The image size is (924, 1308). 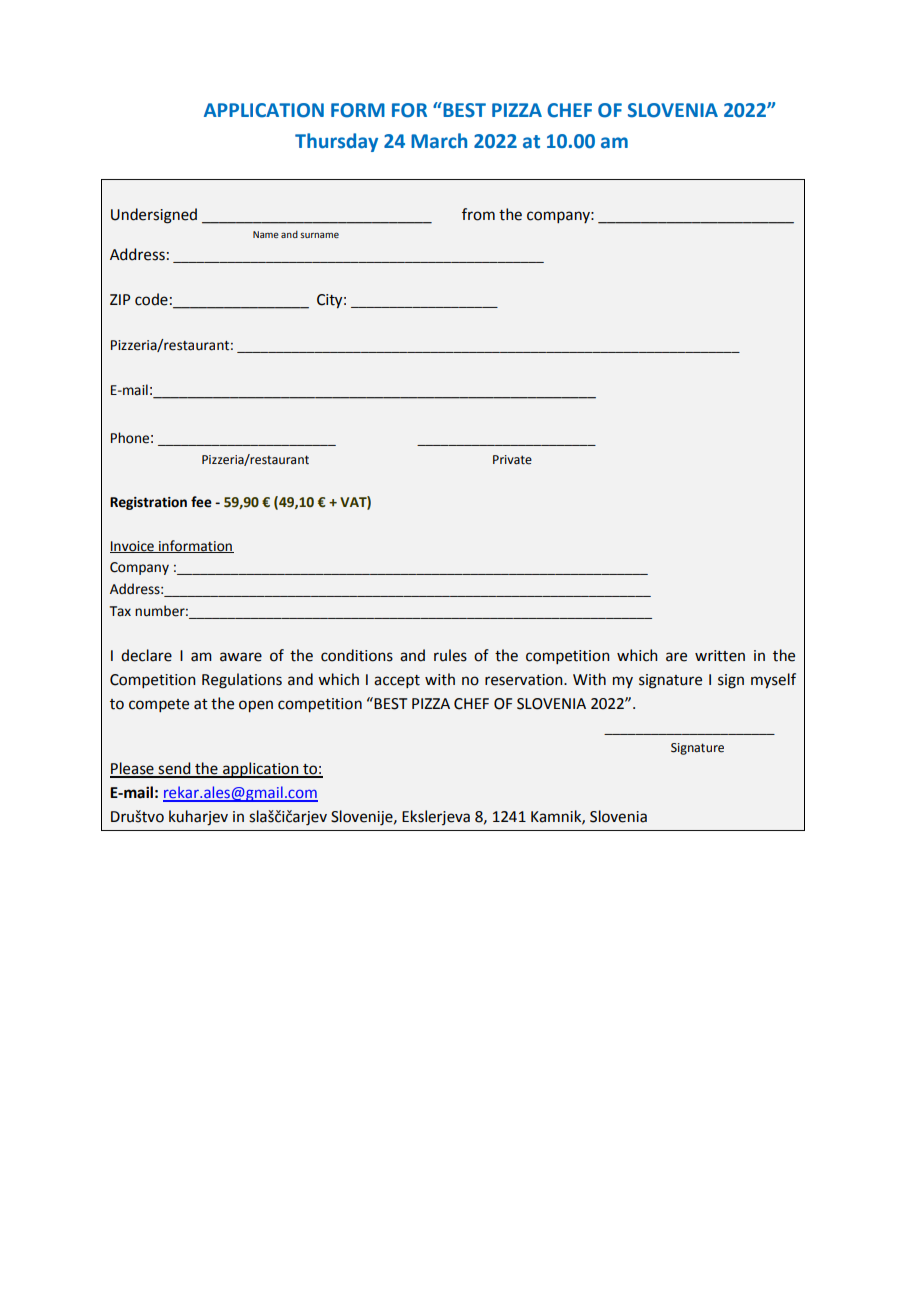 What do you see at coordinates (336, 142) in the screenshot?
I see `Thursday` at bounding box center [336, 142].
